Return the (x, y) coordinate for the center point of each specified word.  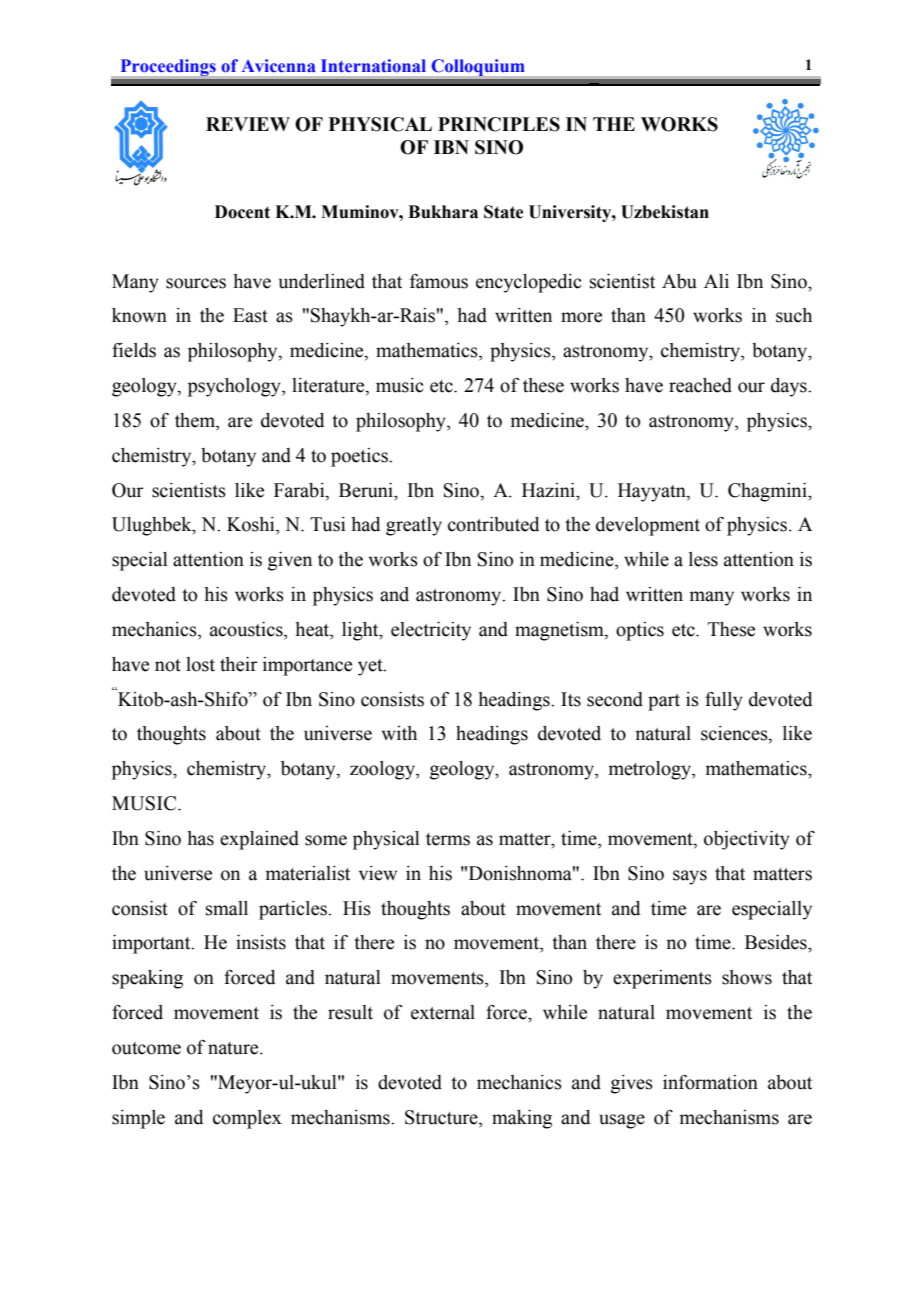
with (399, 733)
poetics (360, 457)
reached (700, 385)
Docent (242, 212)
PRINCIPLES (499, 124)
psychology (235, 387)
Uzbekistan (665, 212)
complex (247, 1119)
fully (724, 701)
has (200, 838)
